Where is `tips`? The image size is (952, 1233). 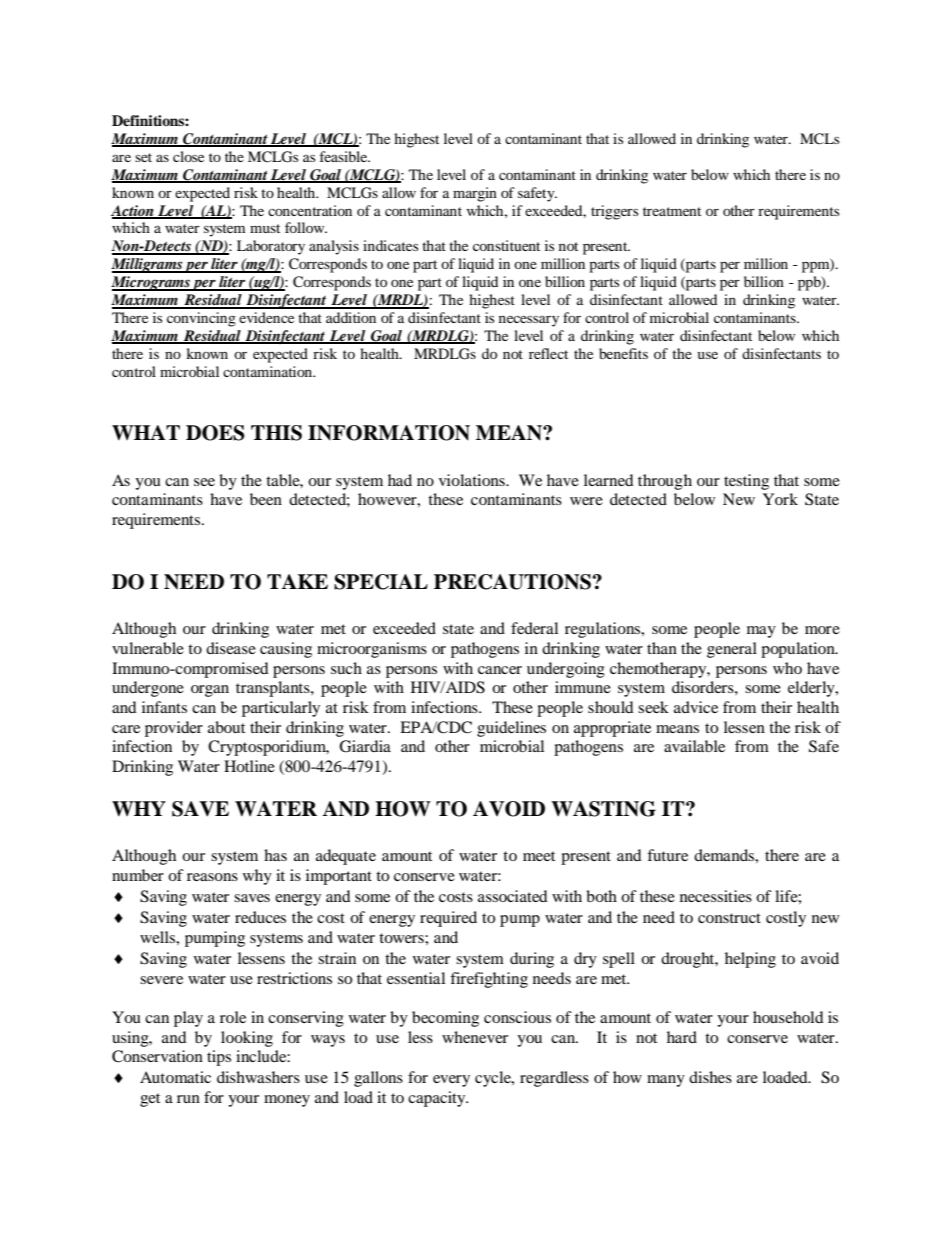 tips is located at coordinates (219, 1058).
